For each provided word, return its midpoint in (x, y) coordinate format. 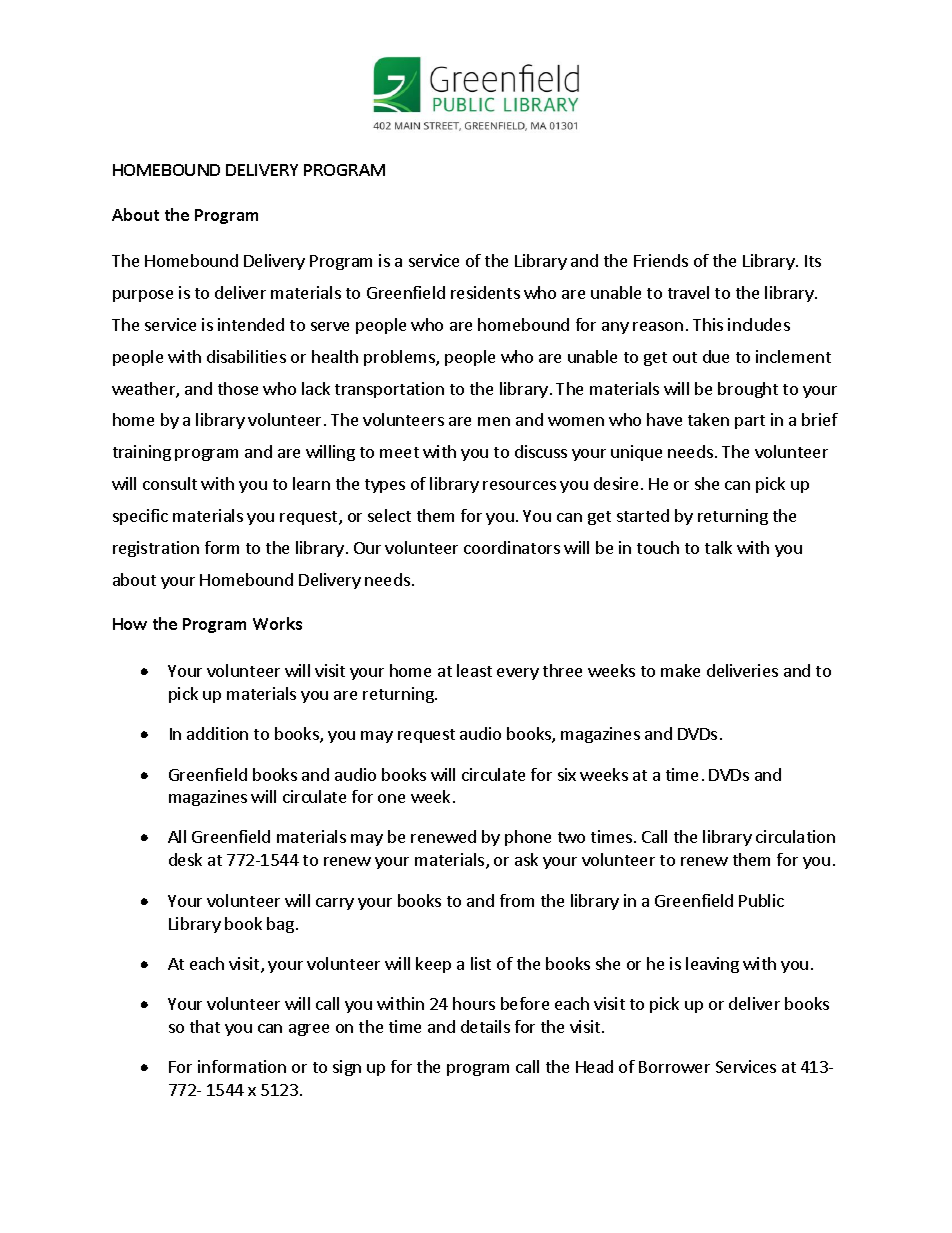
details (485, 1026)
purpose (143, 296)
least (474, 670)
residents (485, 292)
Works (277, 623)
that (205, 1026)
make (680, 670)
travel (688, 292)
